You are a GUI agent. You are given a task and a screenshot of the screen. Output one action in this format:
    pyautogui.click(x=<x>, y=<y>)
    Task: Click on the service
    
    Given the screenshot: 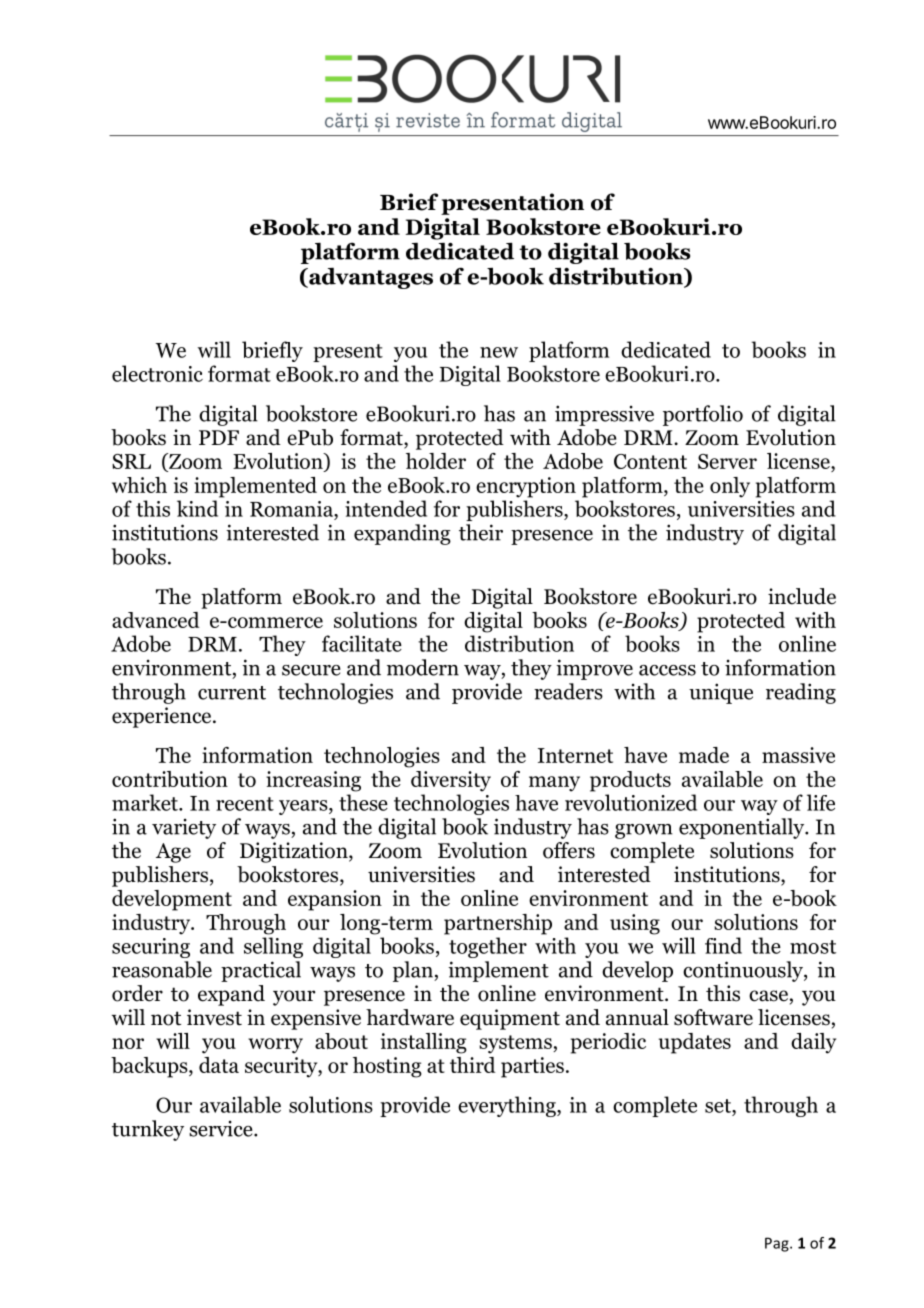 What is the action you would take?
    pyautogui.click(x=222, y=1128)
